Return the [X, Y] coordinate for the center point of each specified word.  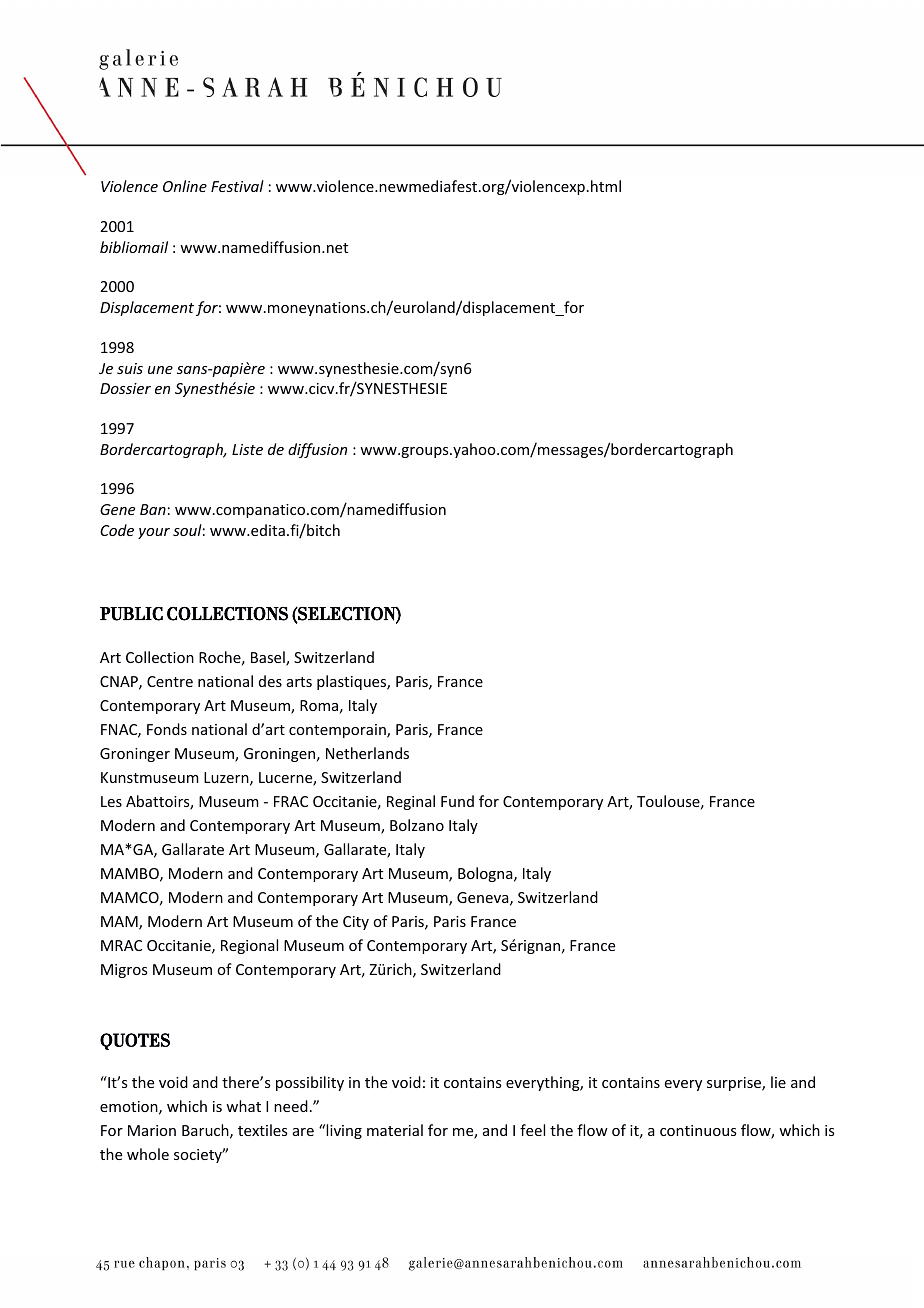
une [160, 370]
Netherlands [367, 753]
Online [185, 186]
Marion [152, 1130]
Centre [170, 681]
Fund [457, 801]
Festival [237, 186]
